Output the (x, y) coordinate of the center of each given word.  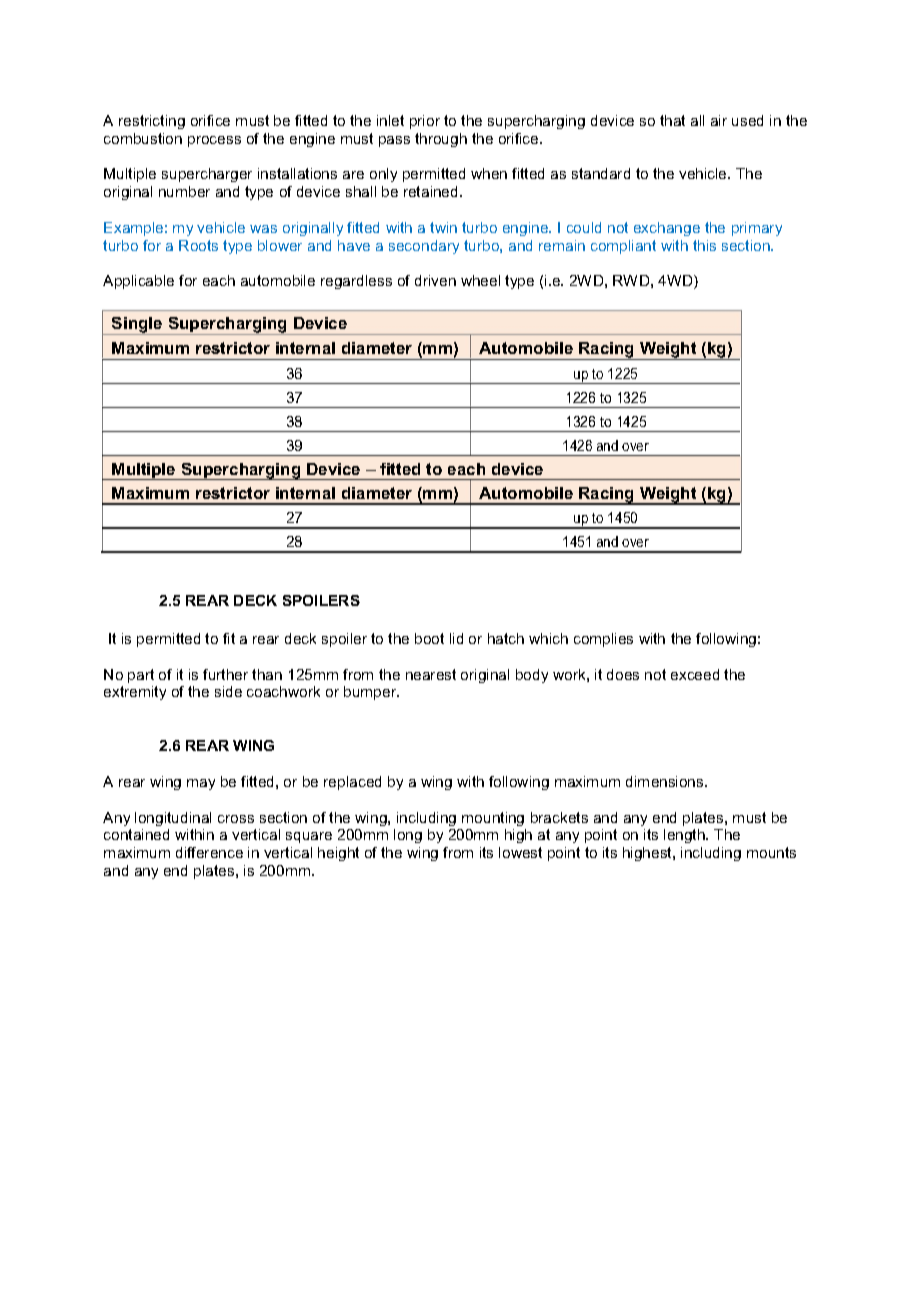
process (214, 141)
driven (435, 280)
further (225, 674)
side (228, 691)
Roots (198, 245)
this (704, 245)
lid (456, 638)
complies (603, 640)
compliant (623, 247)
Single (137, 326)
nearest (431, 674)
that (672, 120)
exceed (695, 674)
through (441, 140)
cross (236, 819)
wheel (480, 280)
